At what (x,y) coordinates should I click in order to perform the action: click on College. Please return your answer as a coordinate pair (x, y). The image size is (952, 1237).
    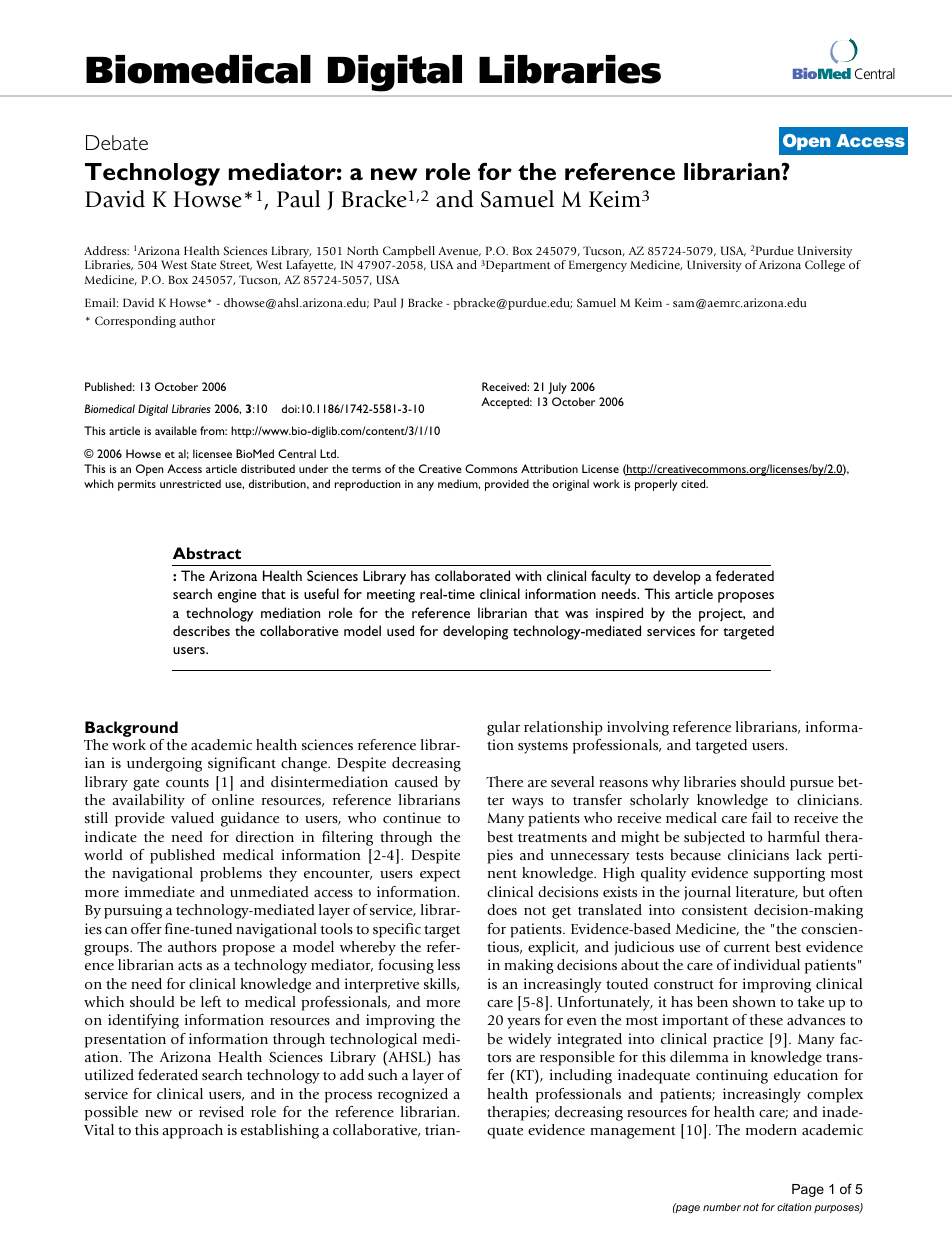
    Looking at the image, I should click on (825, 266).
